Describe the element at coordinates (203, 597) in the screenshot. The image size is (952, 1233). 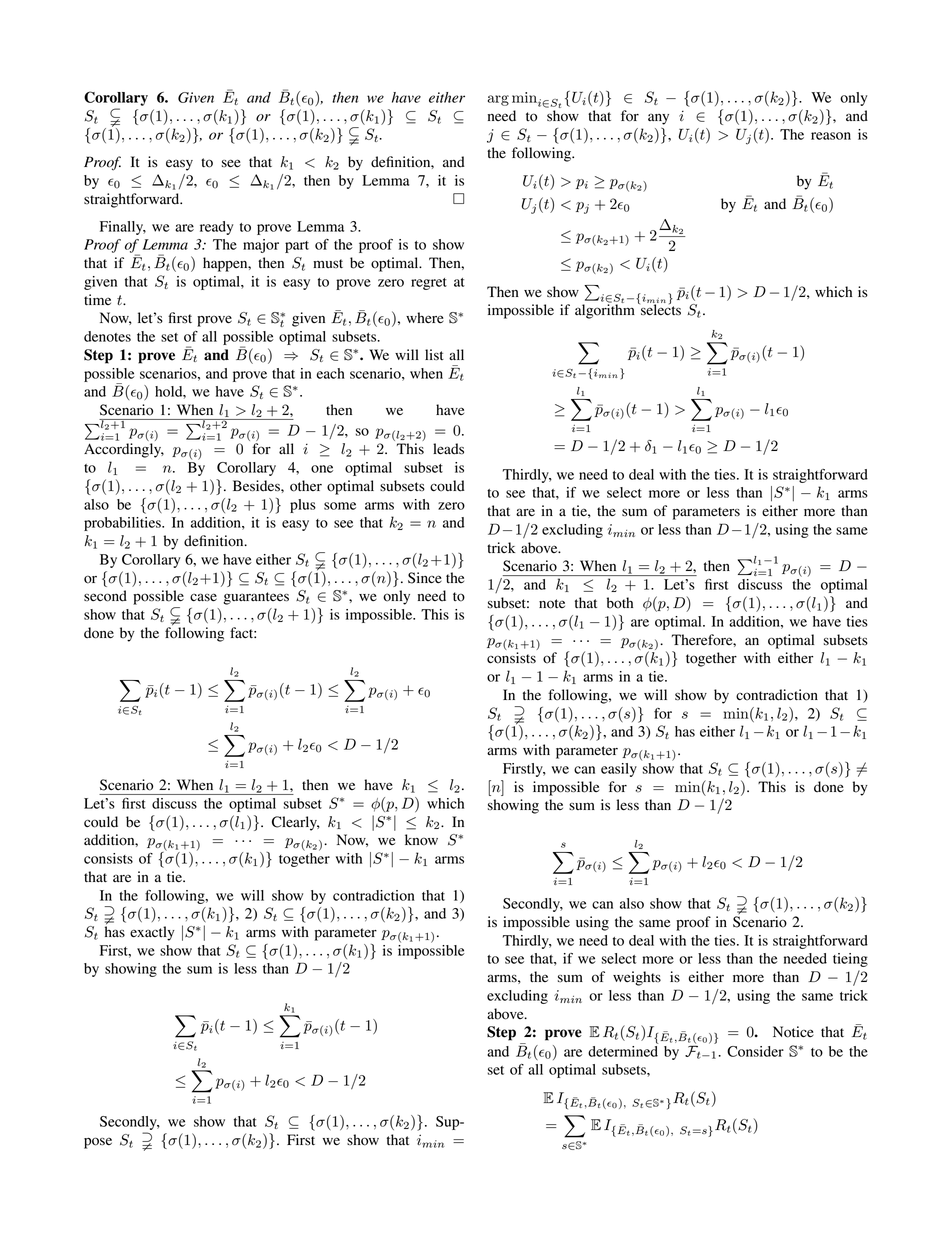
I see `case` at that location.
